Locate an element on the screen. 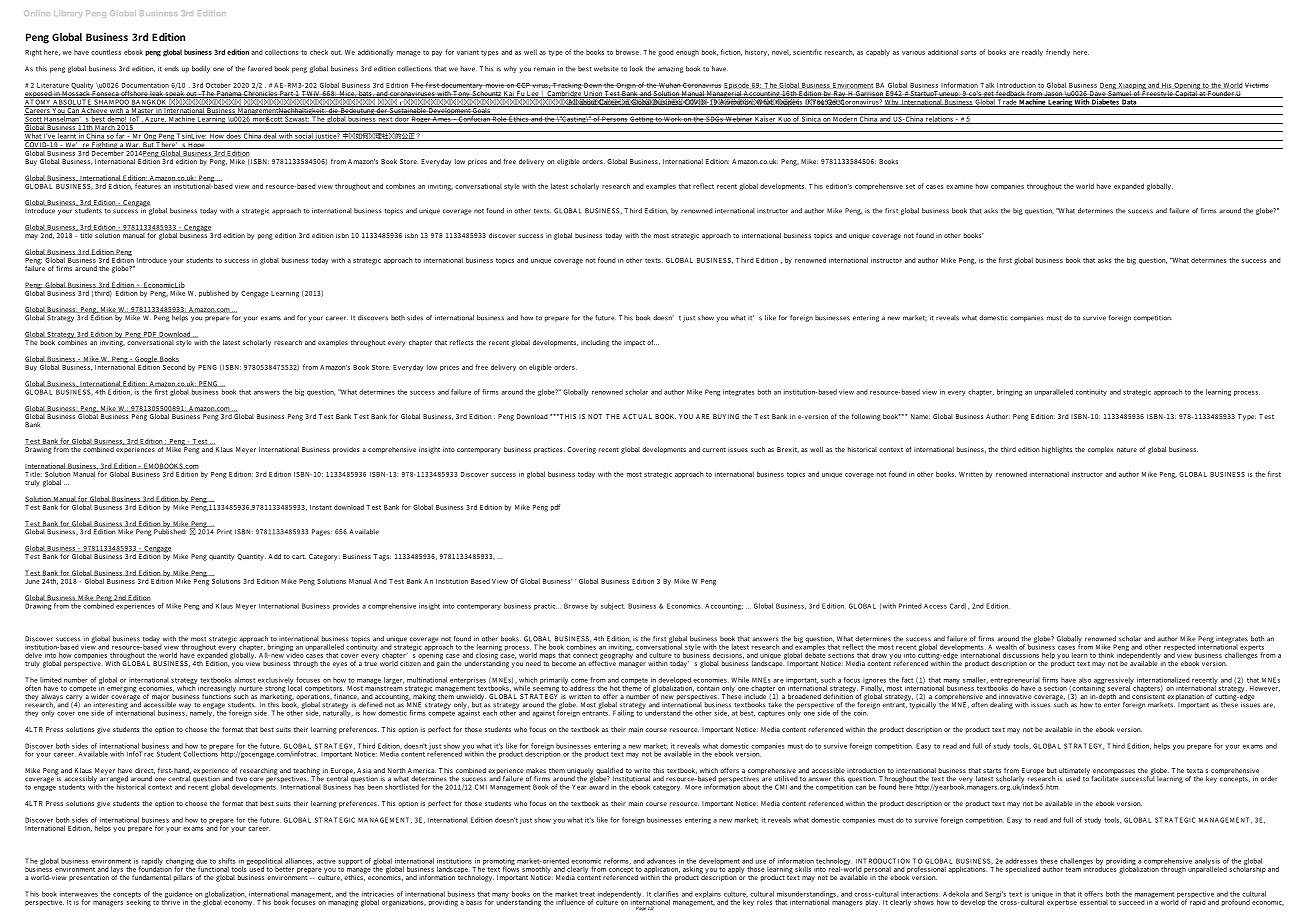 The height and width of the screenshot is (924, 1309). Instant is located at coordinates (321, 507).
